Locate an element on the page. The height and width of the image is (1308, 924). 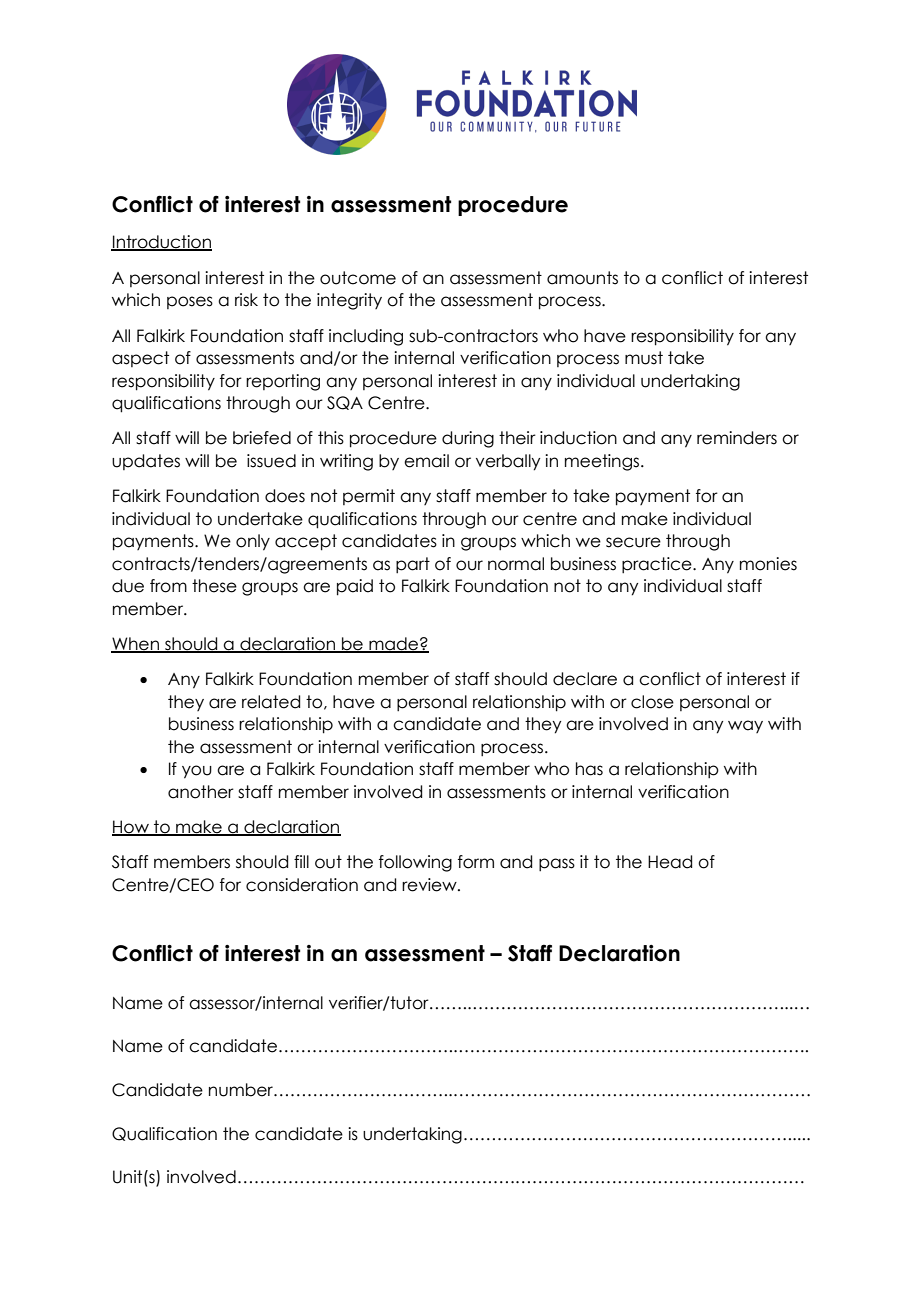
email is located at coordinates (426, 461).
